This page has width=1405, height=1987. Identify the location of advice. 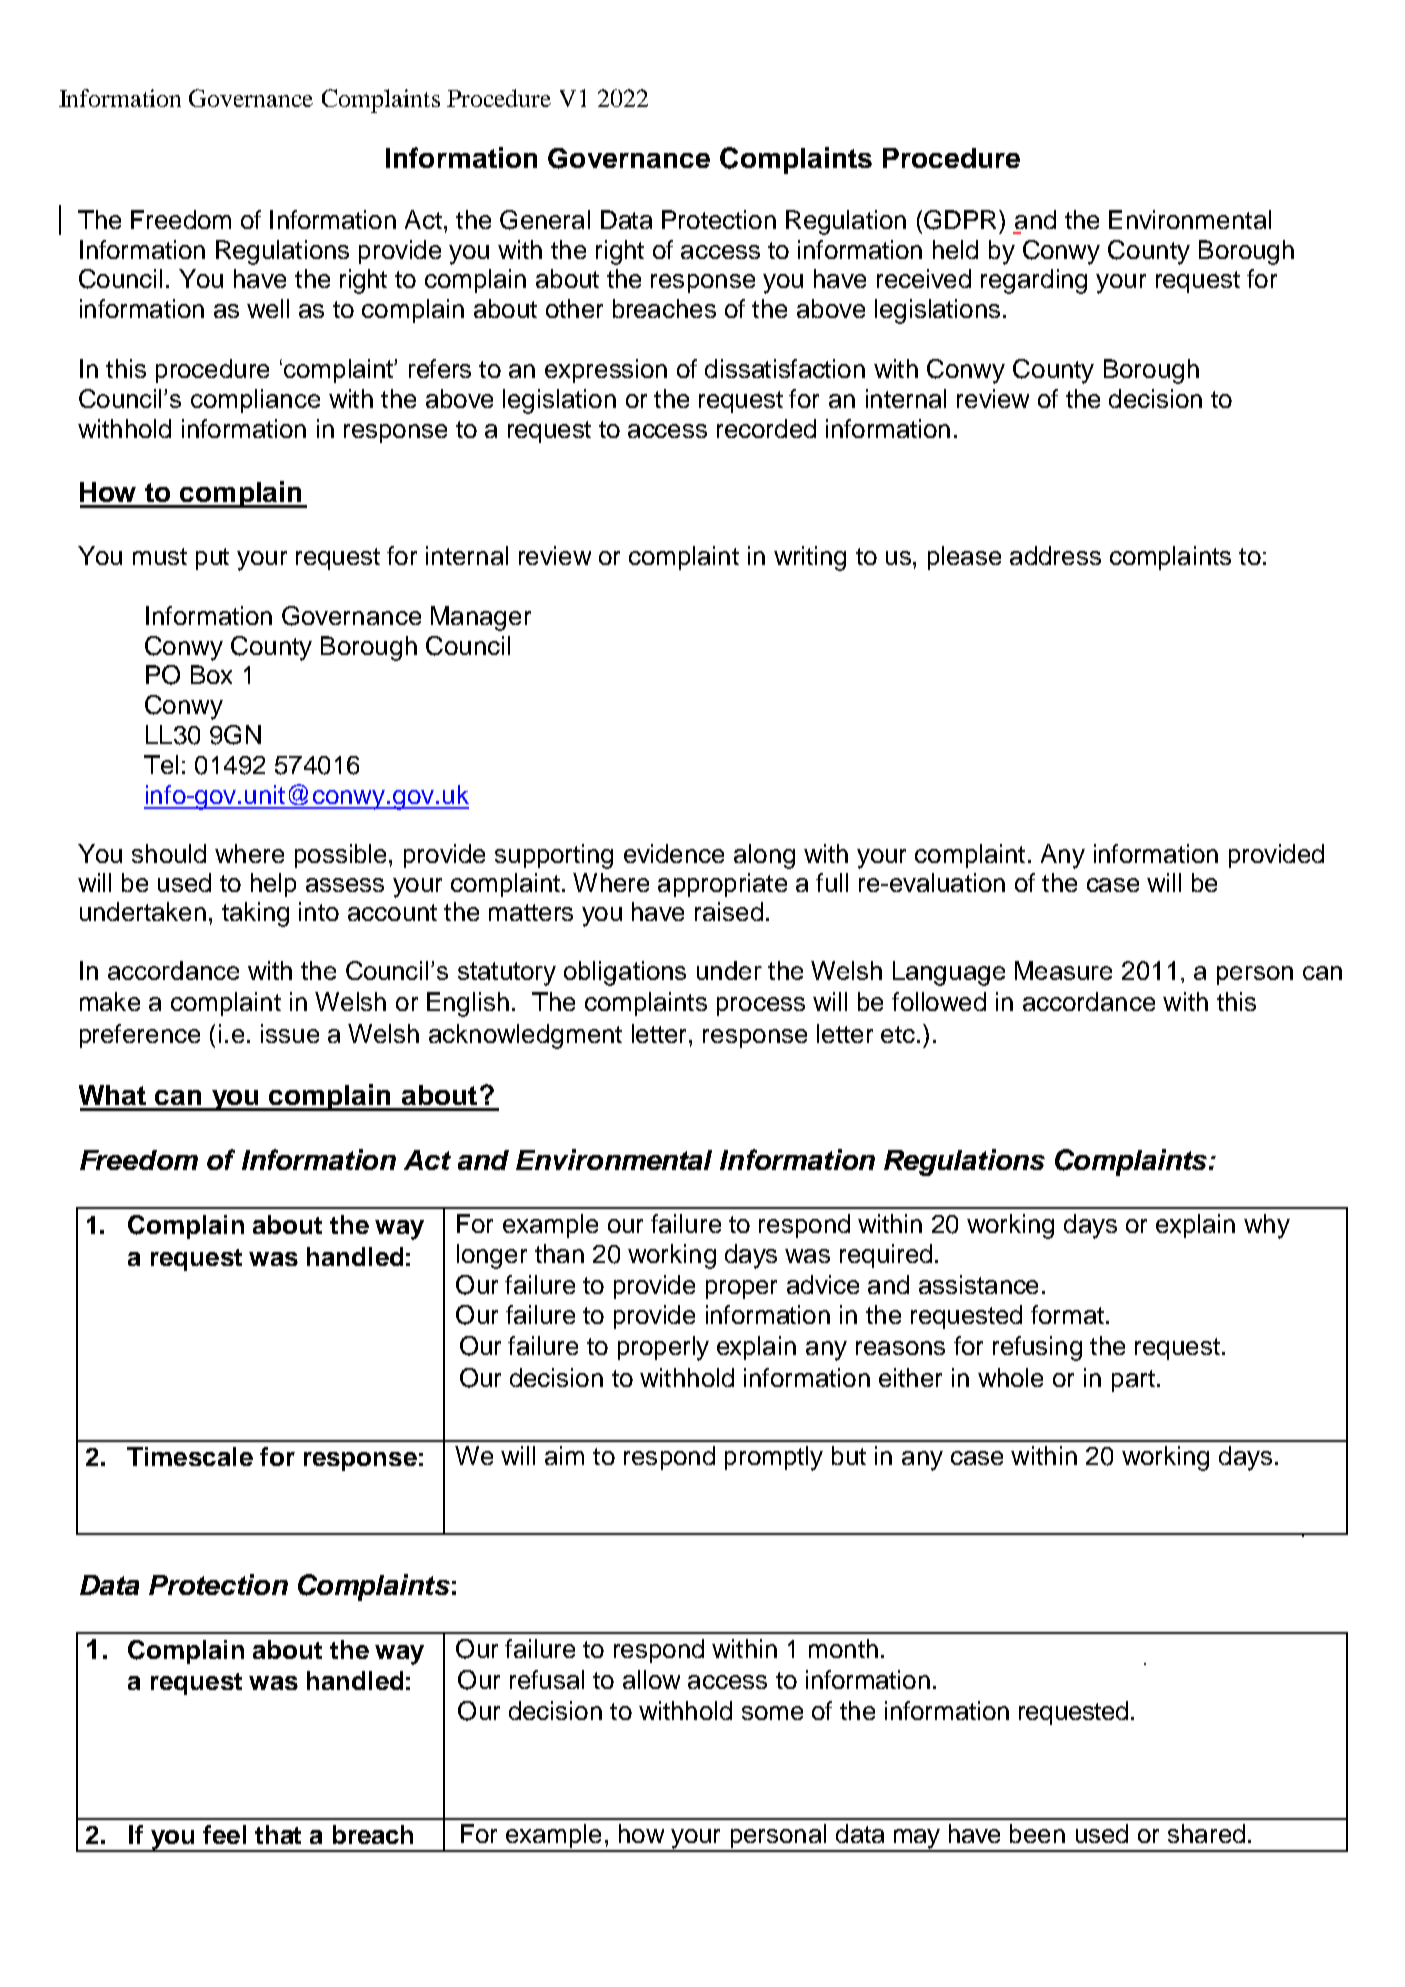
(823, 1284).
